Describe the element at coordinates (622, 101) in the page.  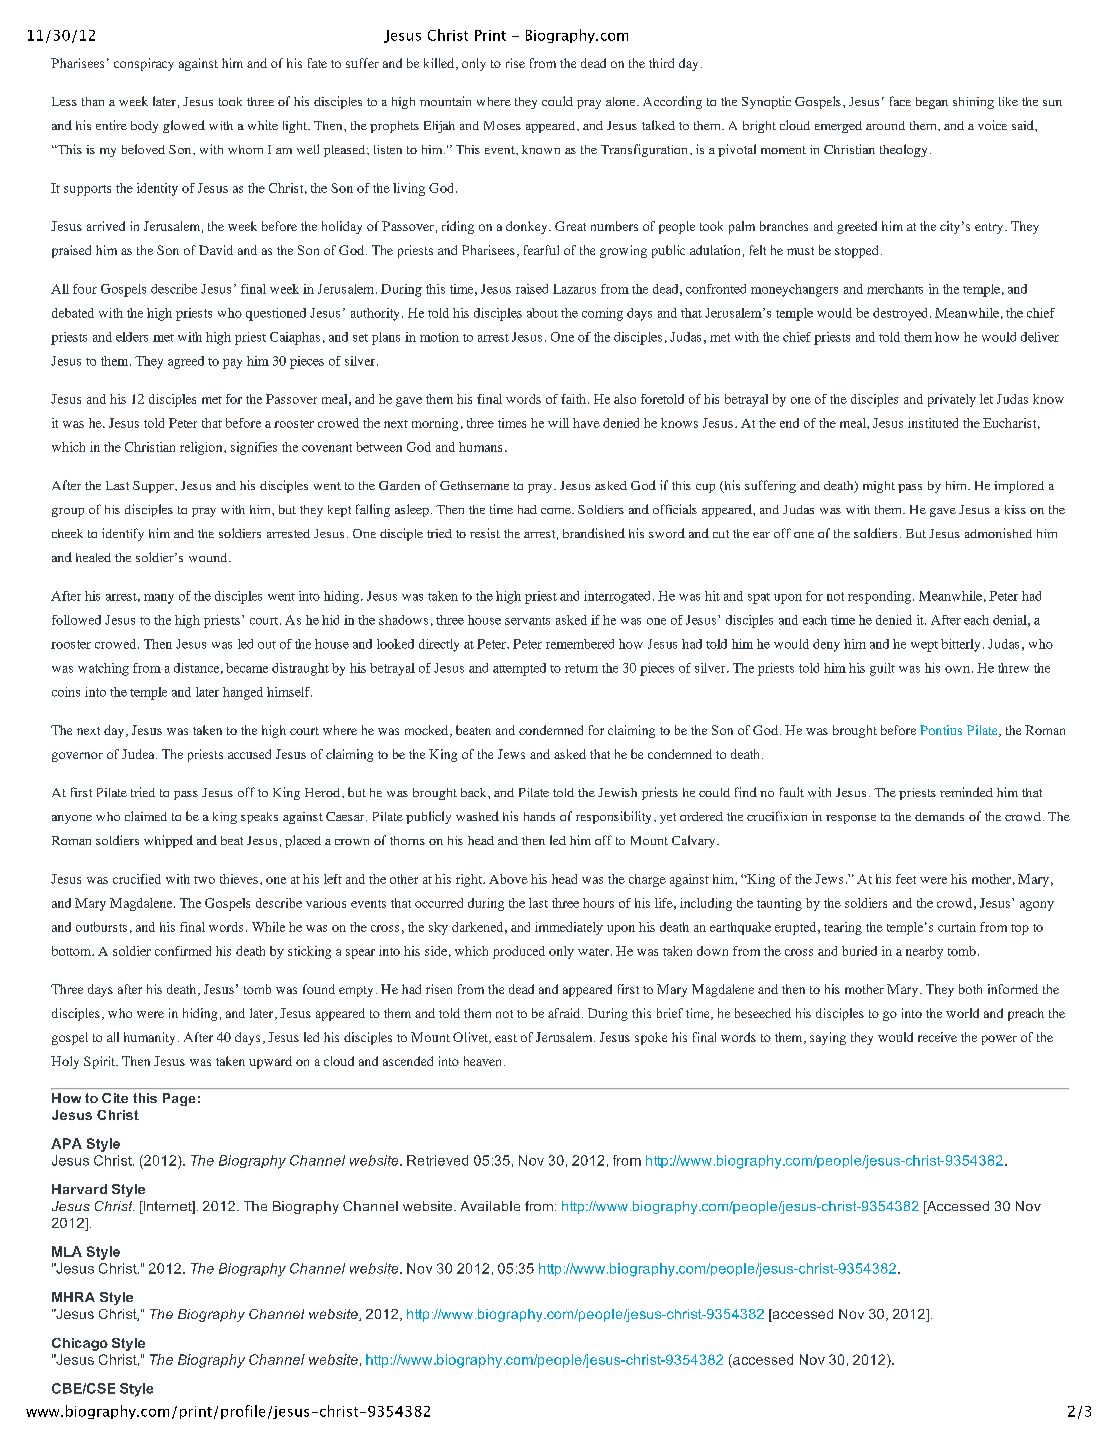
I see `alone` at that location.
